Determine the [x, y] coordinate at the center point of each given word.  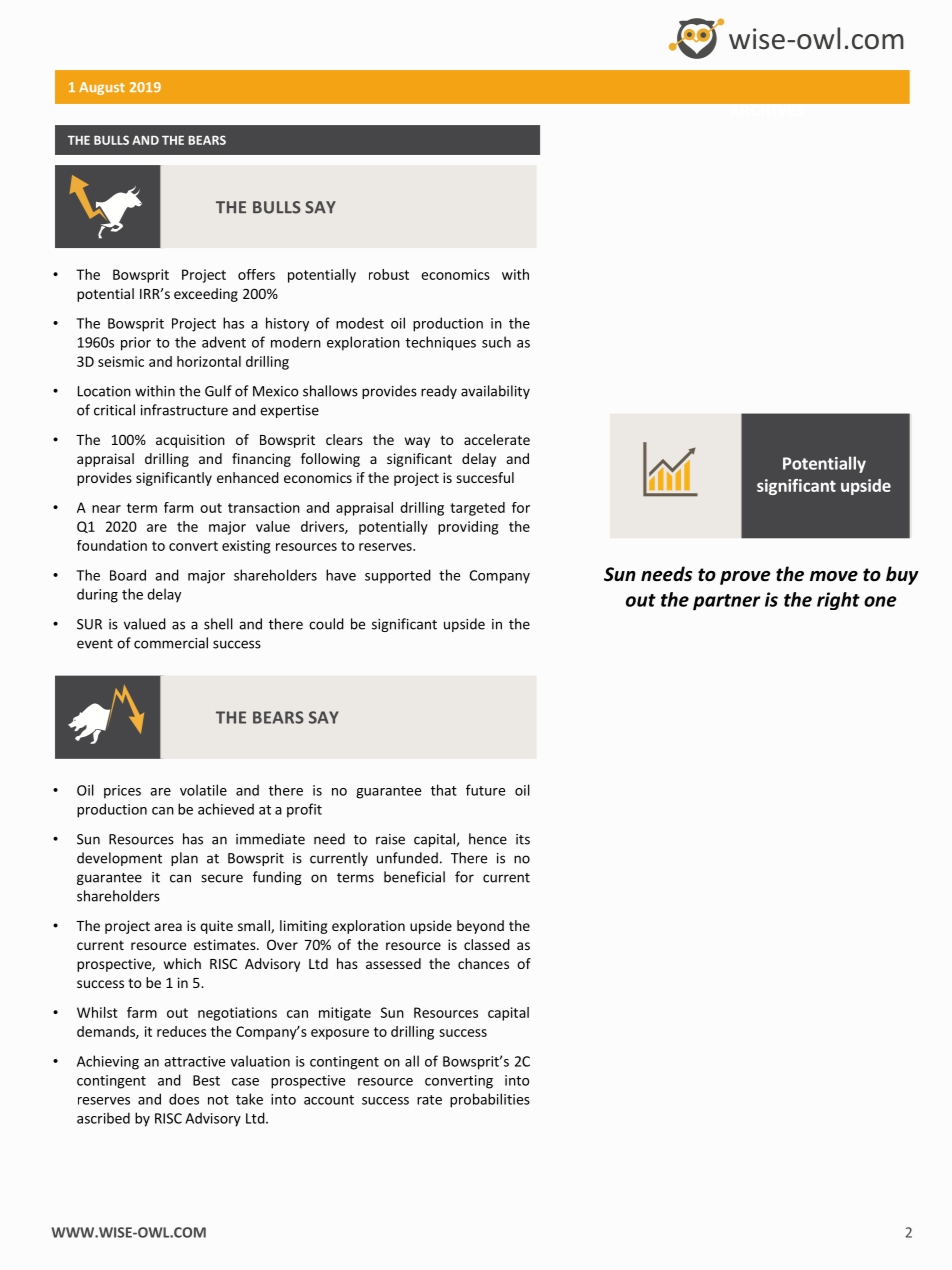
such [496, 342]
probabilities [490, 1100]
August [102, 88]
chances [483, 963]
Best [206, 1080]
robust [389, 274]
